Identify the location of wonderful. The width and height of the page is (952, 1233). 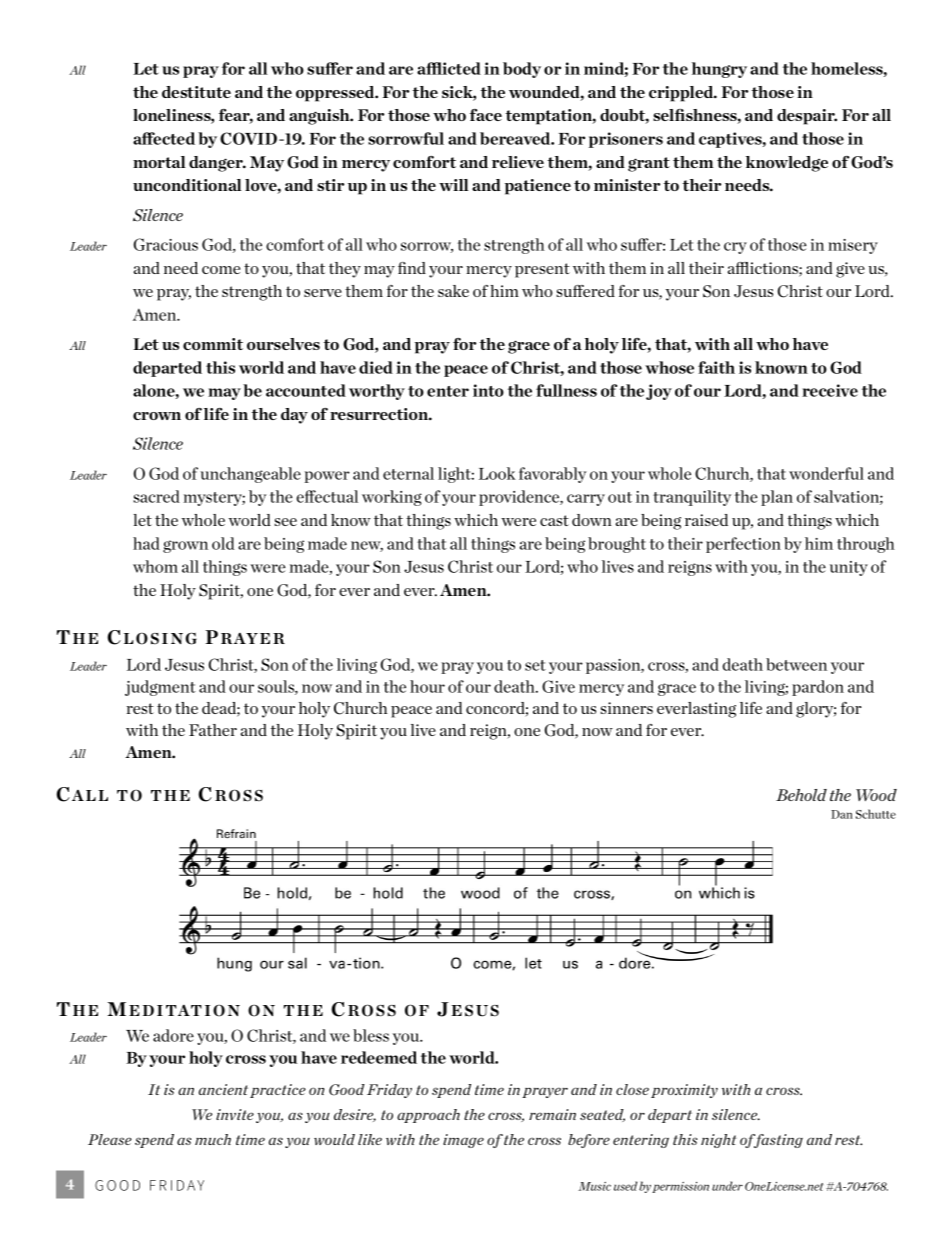
(826, 473).
